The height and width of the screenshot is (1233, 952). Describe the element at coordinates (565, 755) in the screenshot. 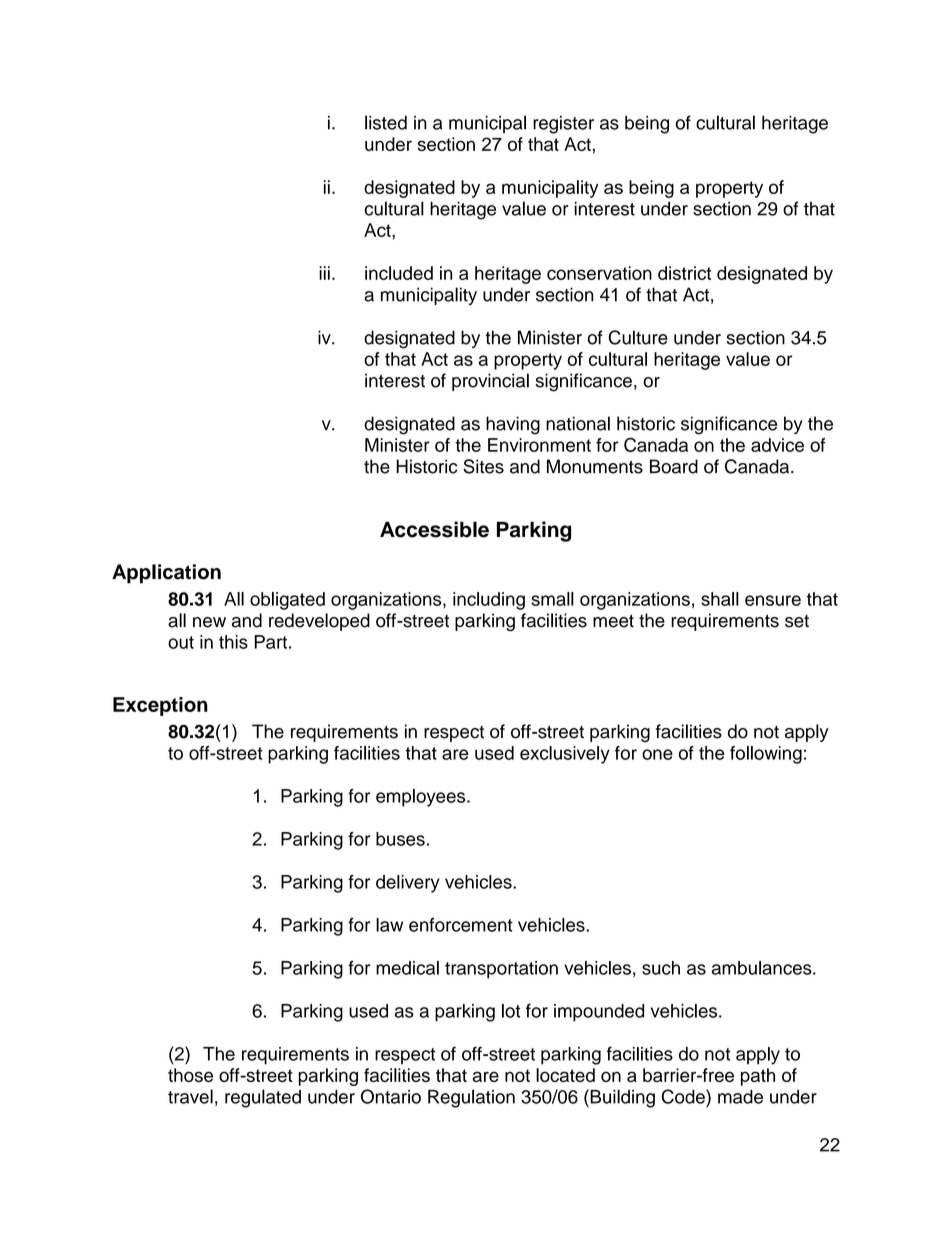

I see `exclusively` at that location.
